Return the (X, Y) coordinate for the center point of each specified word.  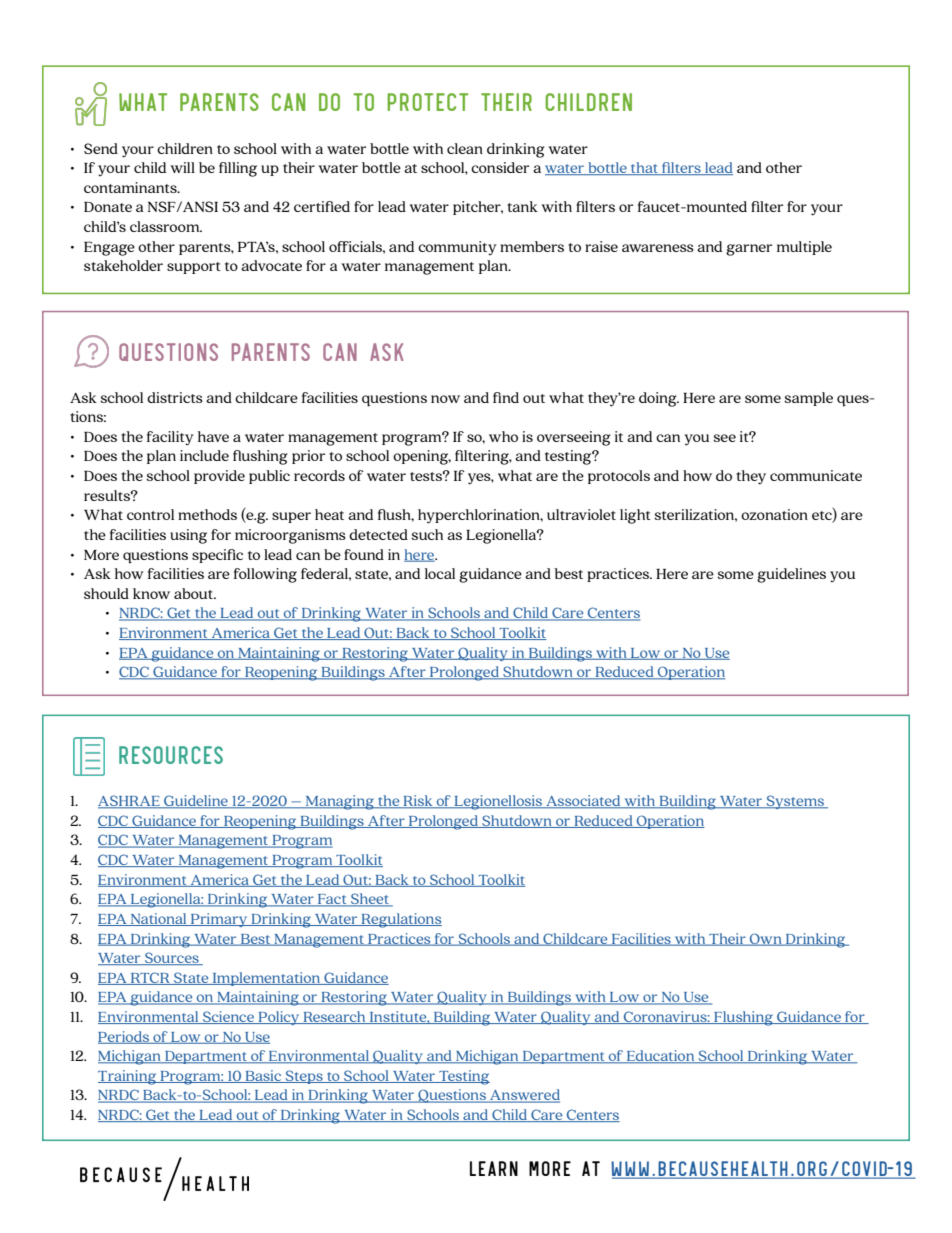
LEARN (494, 1168)
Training (128, 1077)
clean (465, 148)
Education (660, 1057)
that (645, 168)
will (183, 167)
